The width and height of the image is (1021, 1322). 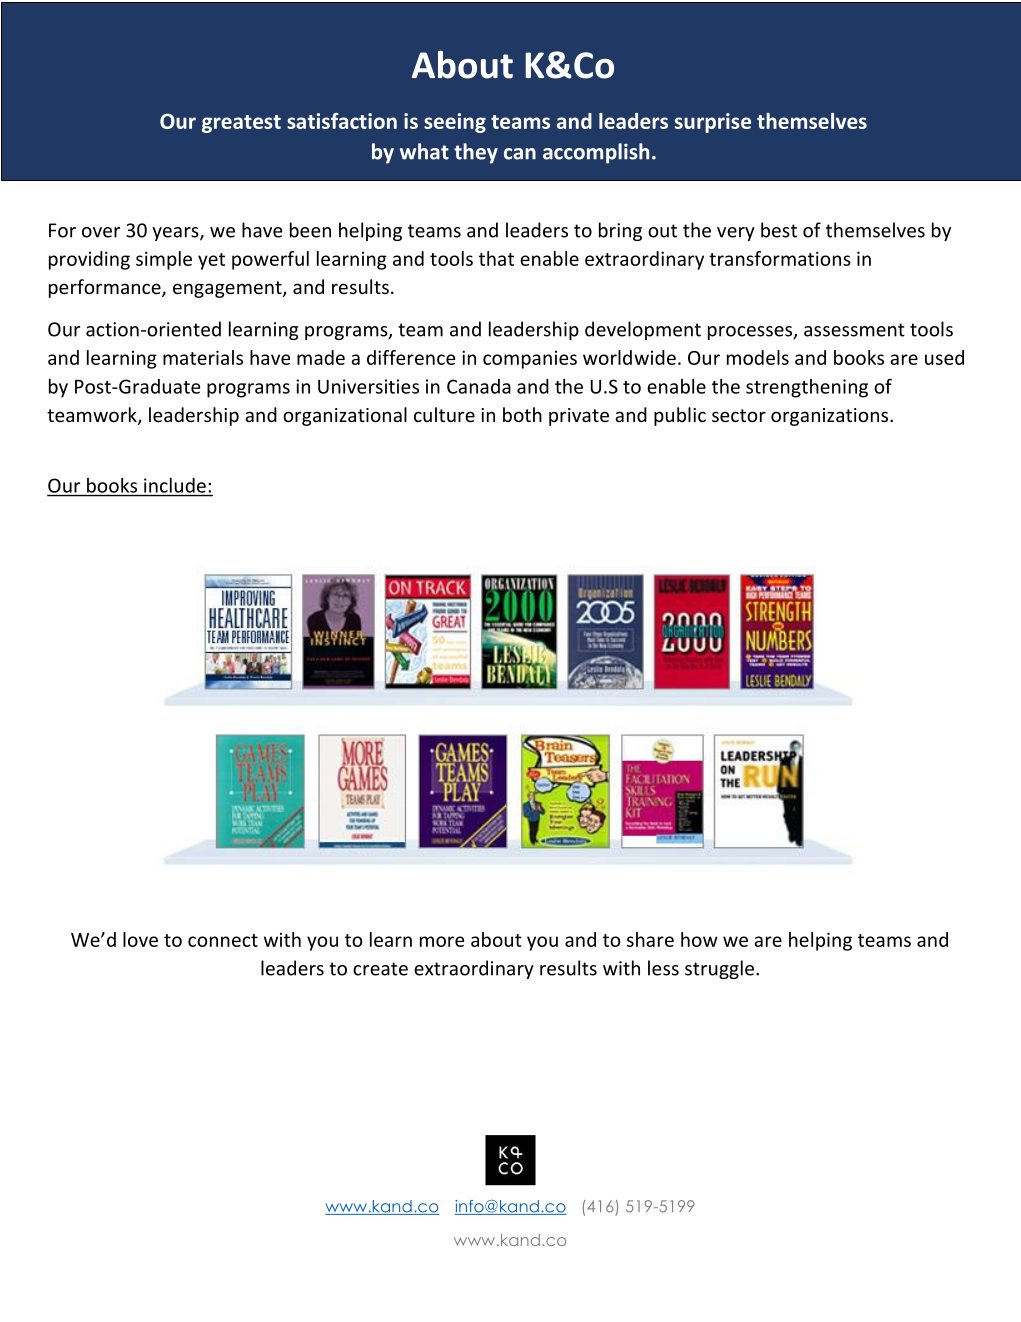 What do you see at coordinates (175, 485) in the image?
I see `include` at bounding box center [175, 485].
